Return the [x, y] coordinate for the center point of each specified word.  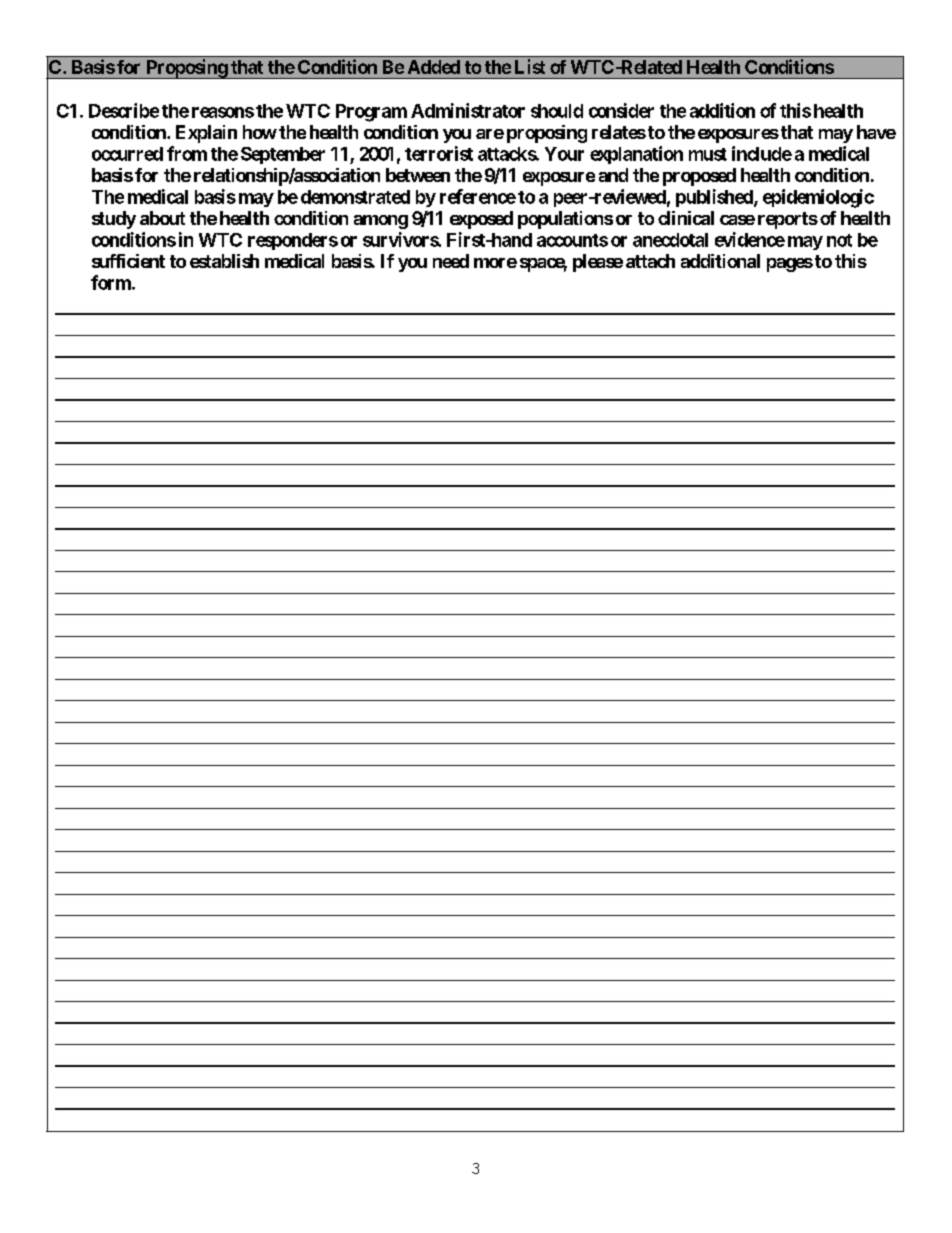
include [762, 153]
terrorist [439, 153]
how [260, 132]
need [451, 261]
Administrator [468, 110]
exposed [481, 220]
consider [621, 110]
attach [650, 261]
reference [478, 196]
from [187, 153]
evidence [750, 239]
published [715, 198]
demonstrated [355, 197]
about [162, 218]
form [112, 282]
